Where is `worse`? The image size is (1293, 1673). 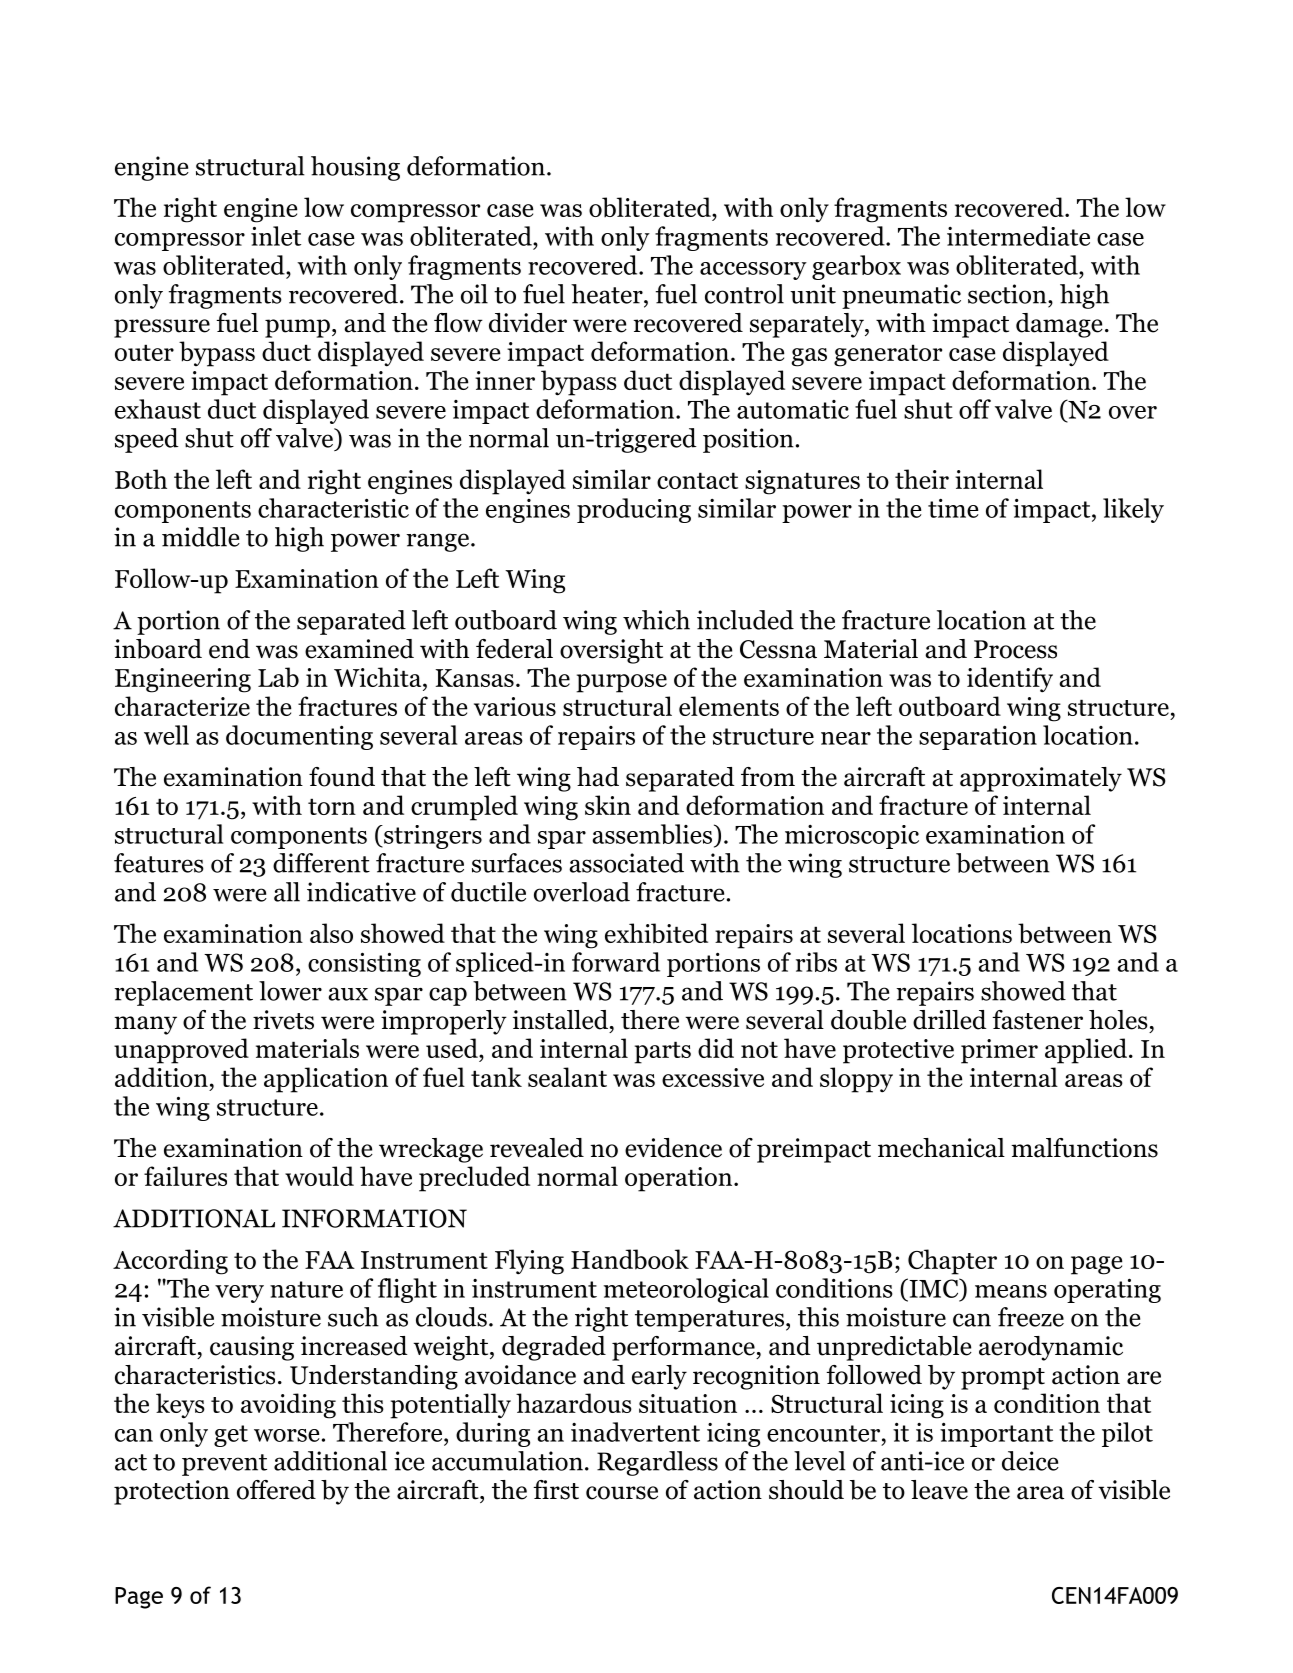 worse is located at coordinates (287, 1435).
